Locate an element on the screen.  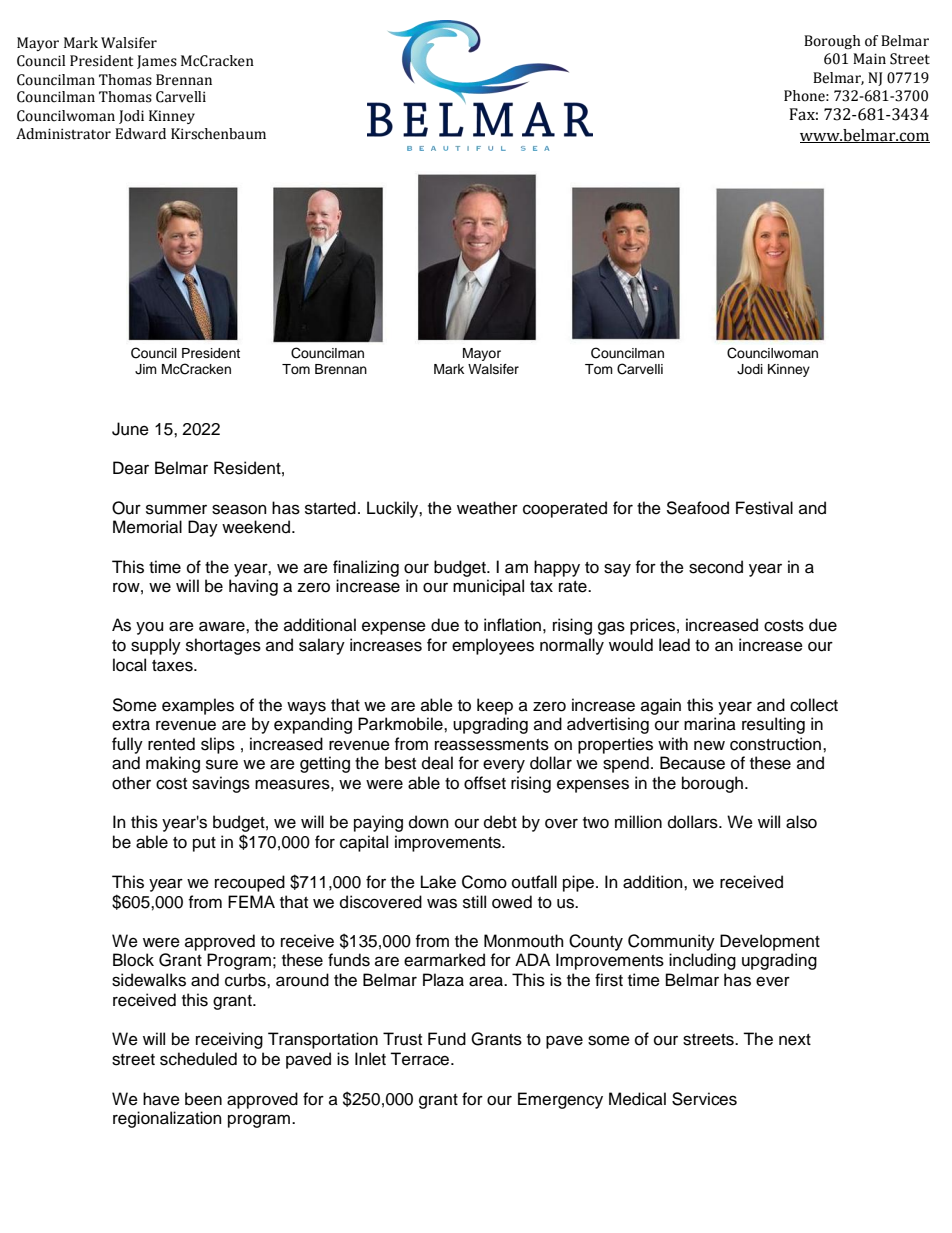
Festival is located at coordinates (764, 508).
